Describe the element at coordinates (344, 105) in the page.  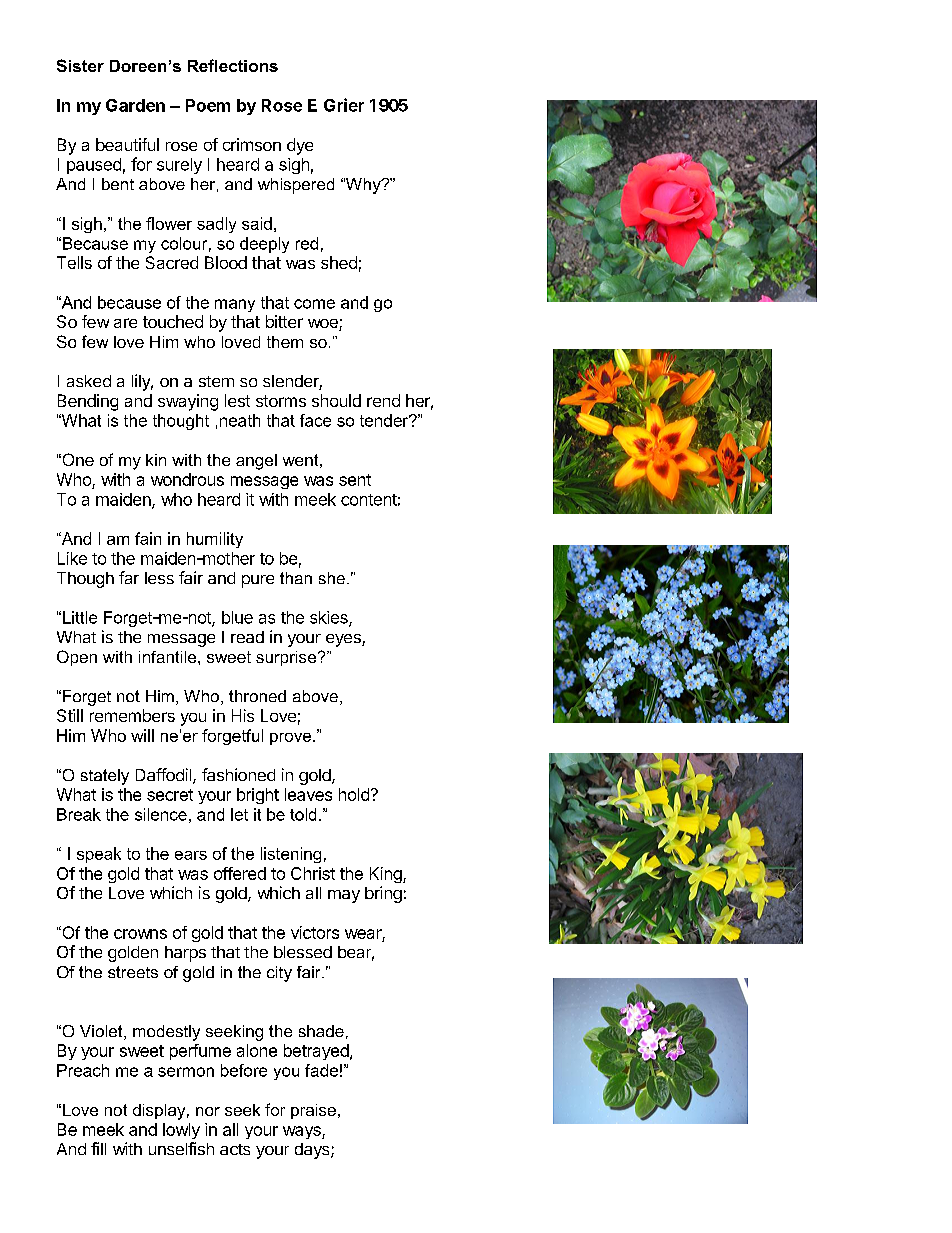
I see `Grier` at that location.
